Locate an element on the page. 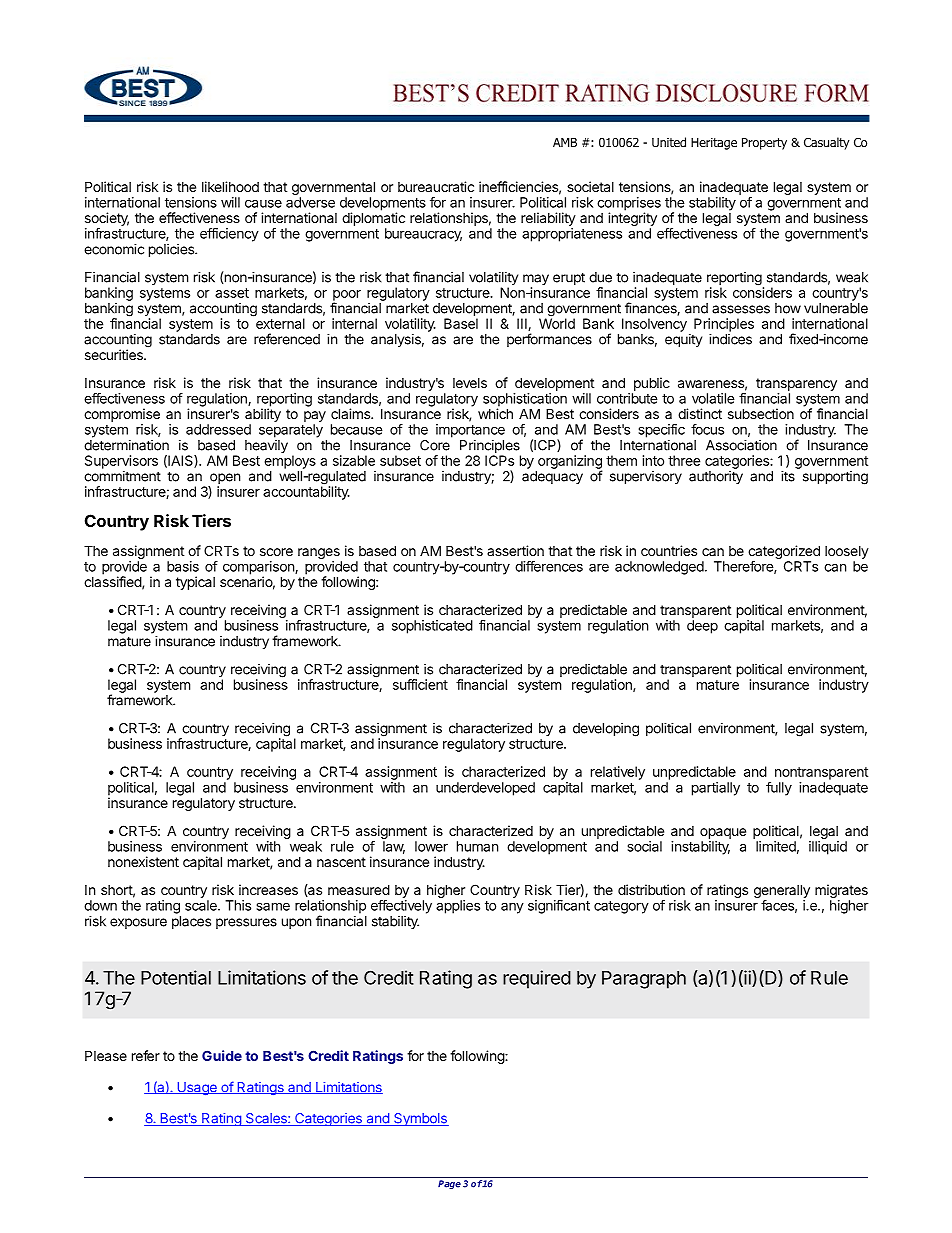 This document has width=952, height=1233. subsection is located at coordinates (761, 413).
